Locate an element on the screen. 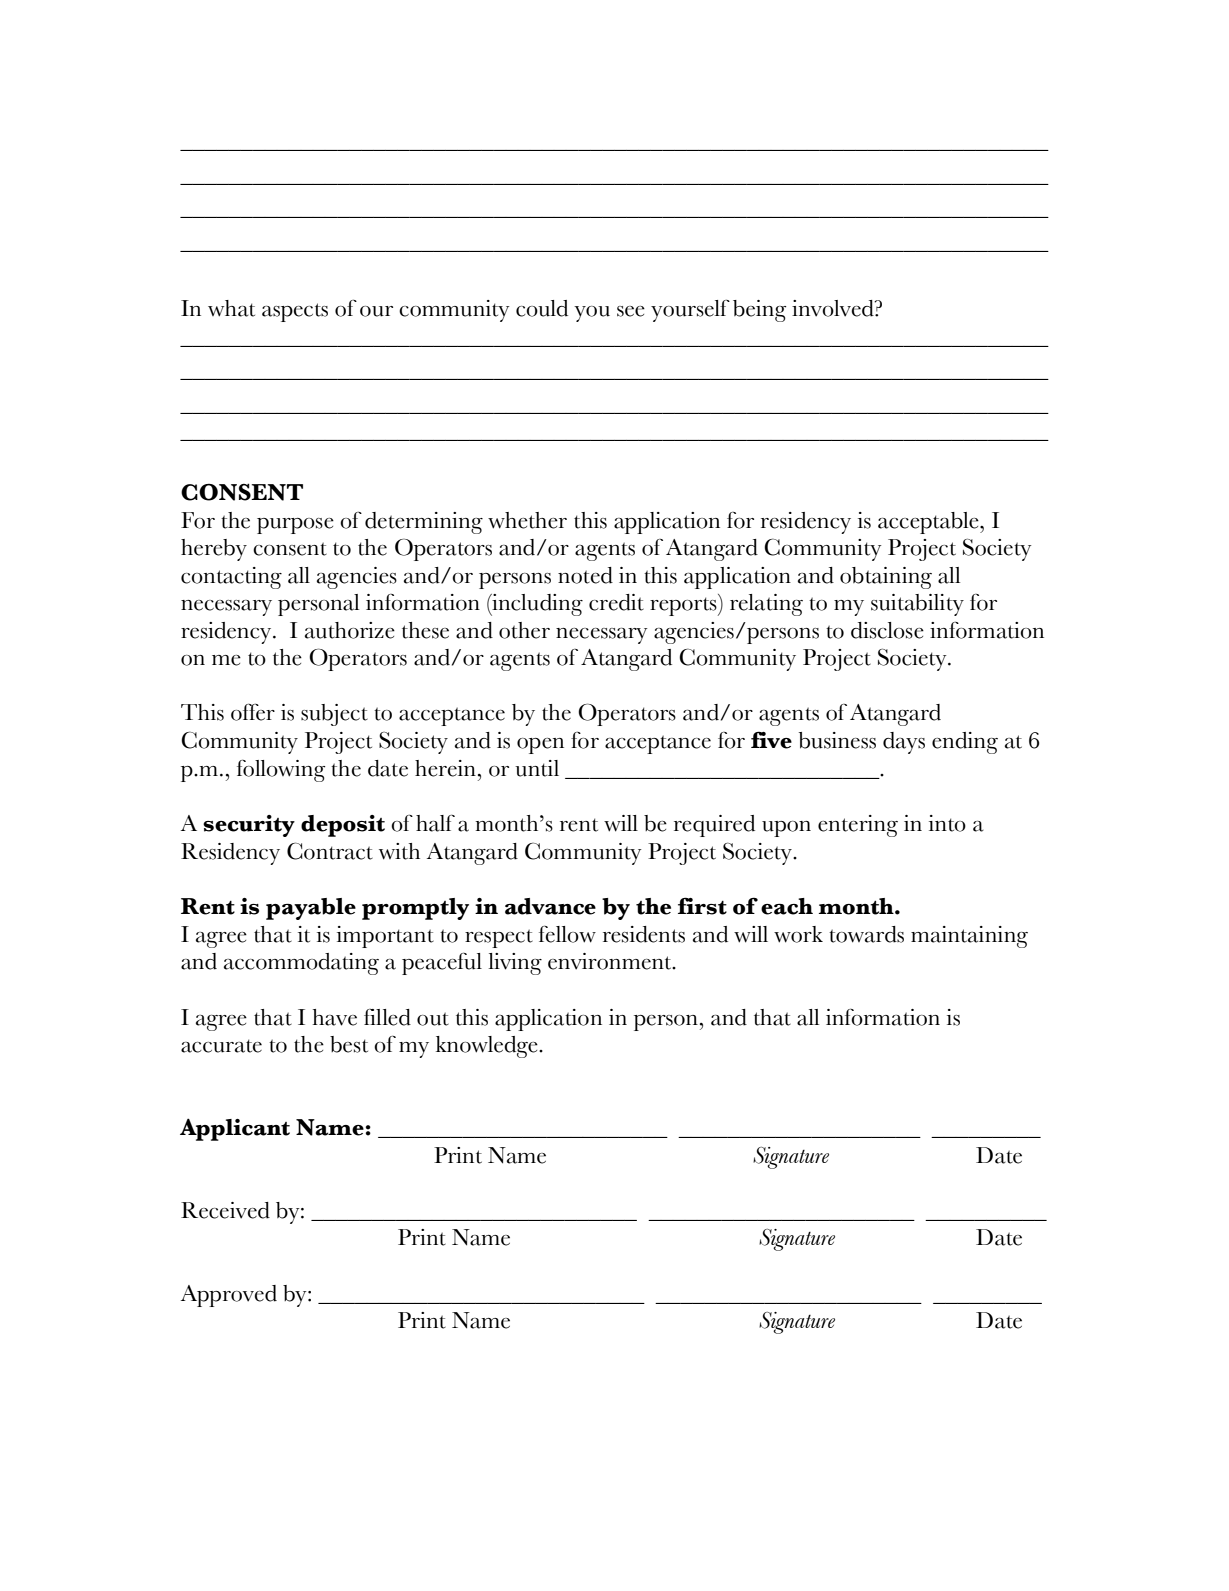 The width and height of the screenshot is (1229, 1591). other is located at coordinates (524, 630).
